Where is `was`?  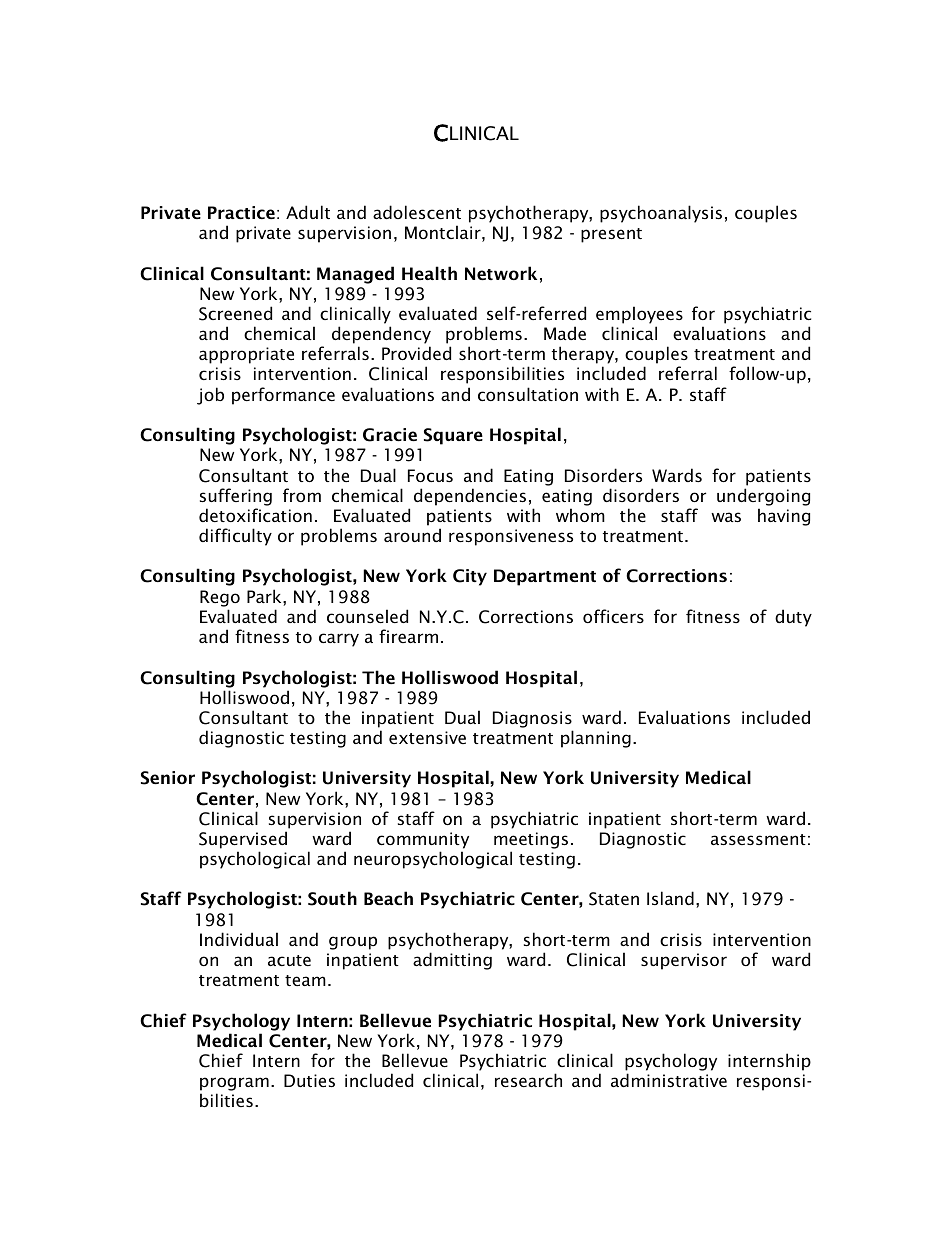 was is located at coordinates (726, 517).
